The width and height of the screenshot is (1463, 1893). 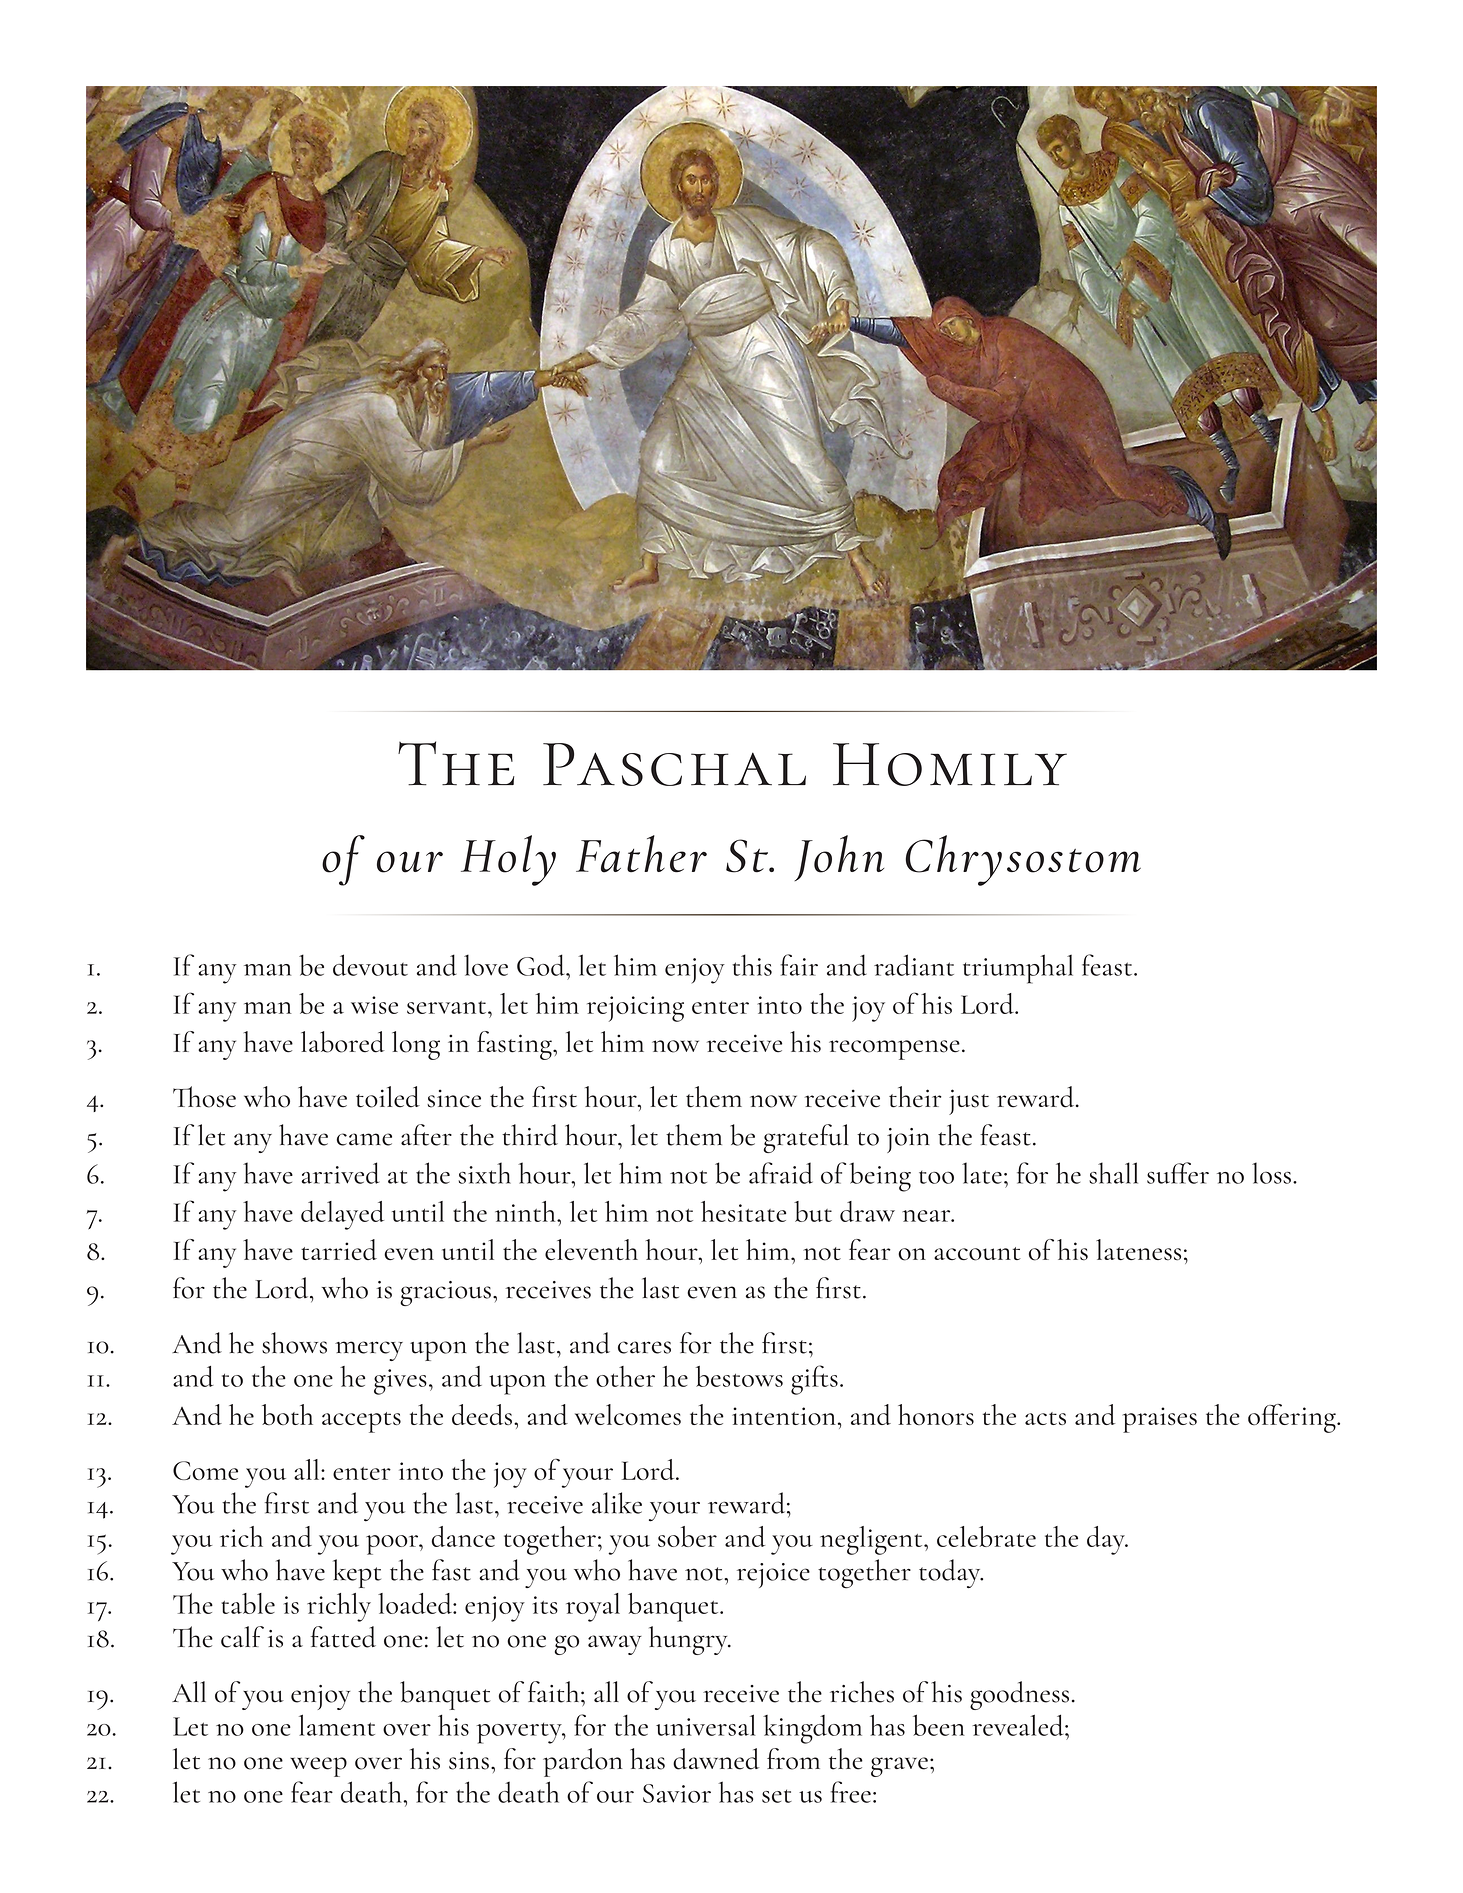 I want to click on labored, so click(x=343, y=1042).
